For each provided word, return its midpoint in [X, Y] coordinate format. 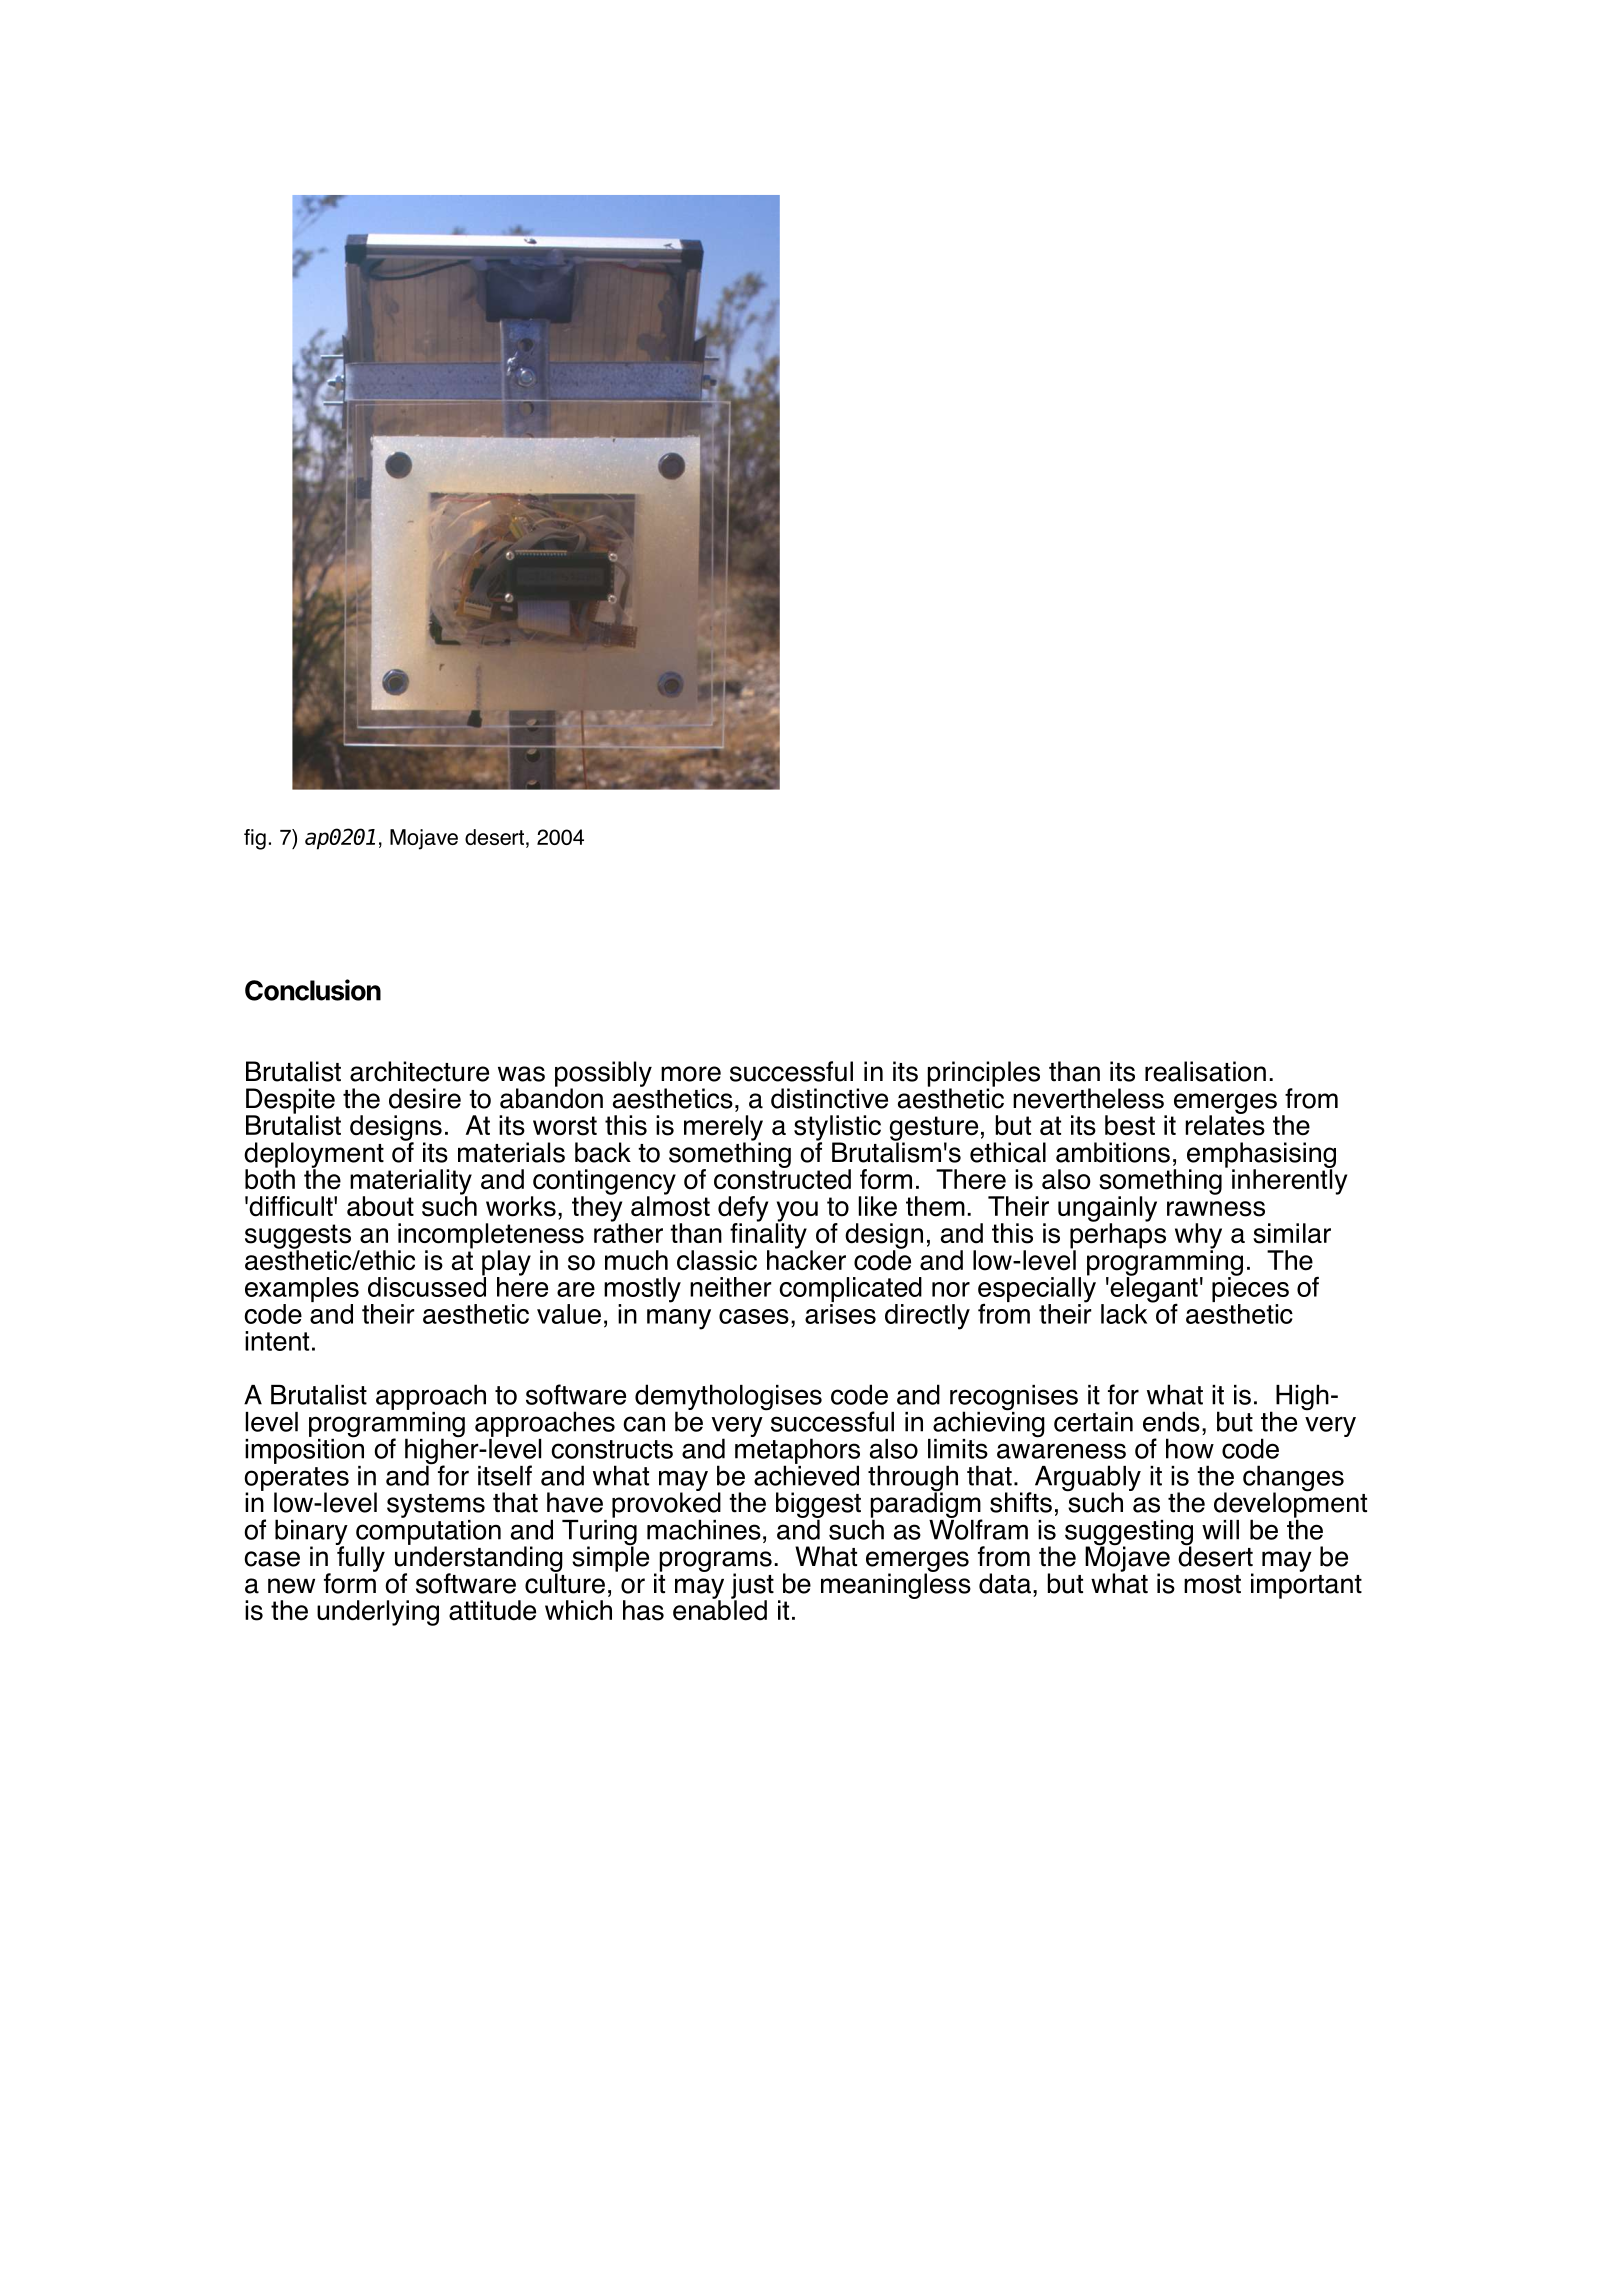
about [380, 1206]
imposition [304, 1450]
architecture [419, 1071]
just [752, 1587]
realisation [1205, 1071]
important [1306, 1585]
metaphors [797, 1451]
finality [768, 1235]
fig [255, 839]
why [1198, 1237]
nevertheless [1088, 1098]
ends [1171, 1421]
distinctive [829, 1098]
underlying [378, 1613]
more [691, 1074]
